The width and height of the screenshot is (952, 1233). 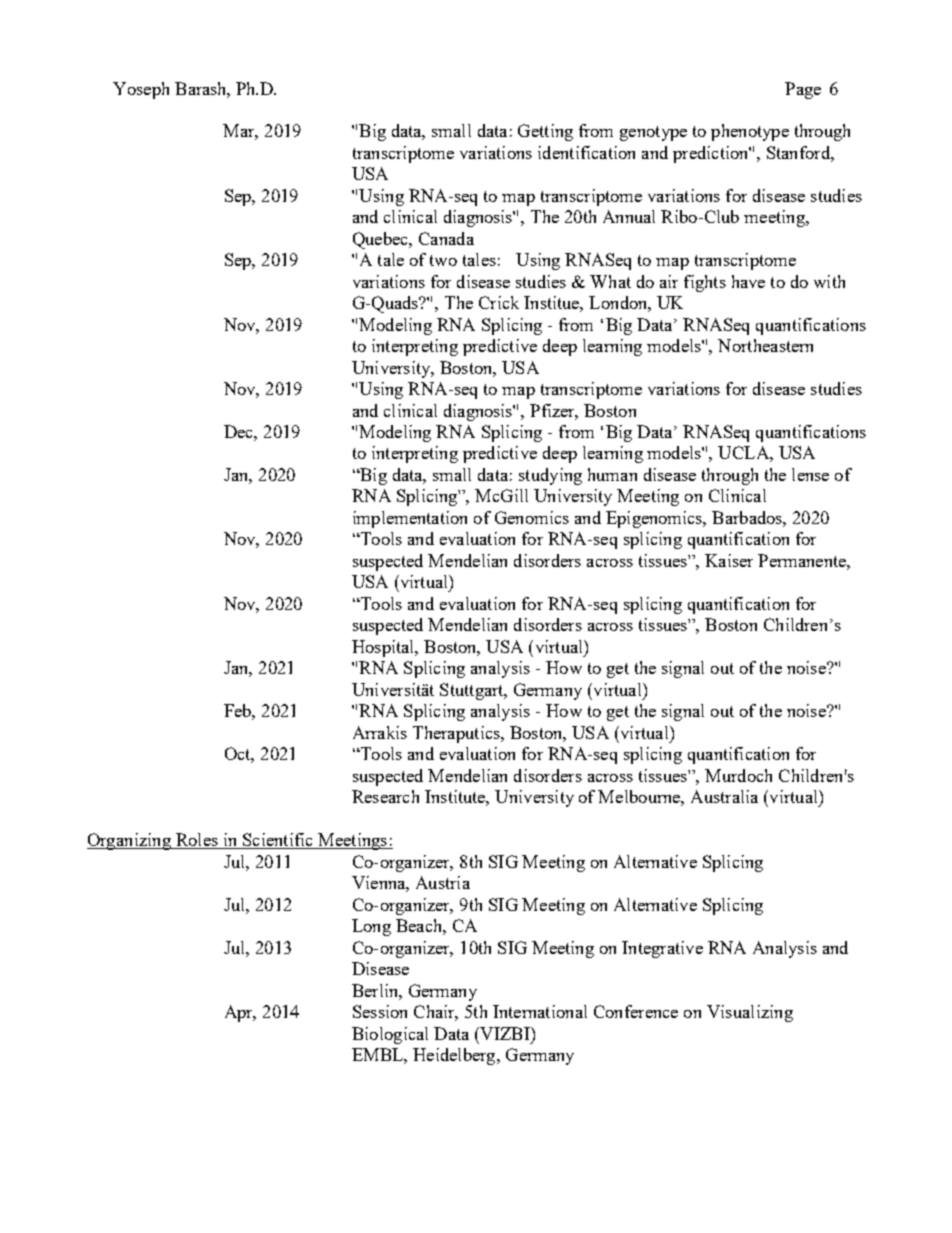 What do you see at coordinates (384, 648) in the screenshot?
I see `Hospital` at bounding box center [384, 648].
